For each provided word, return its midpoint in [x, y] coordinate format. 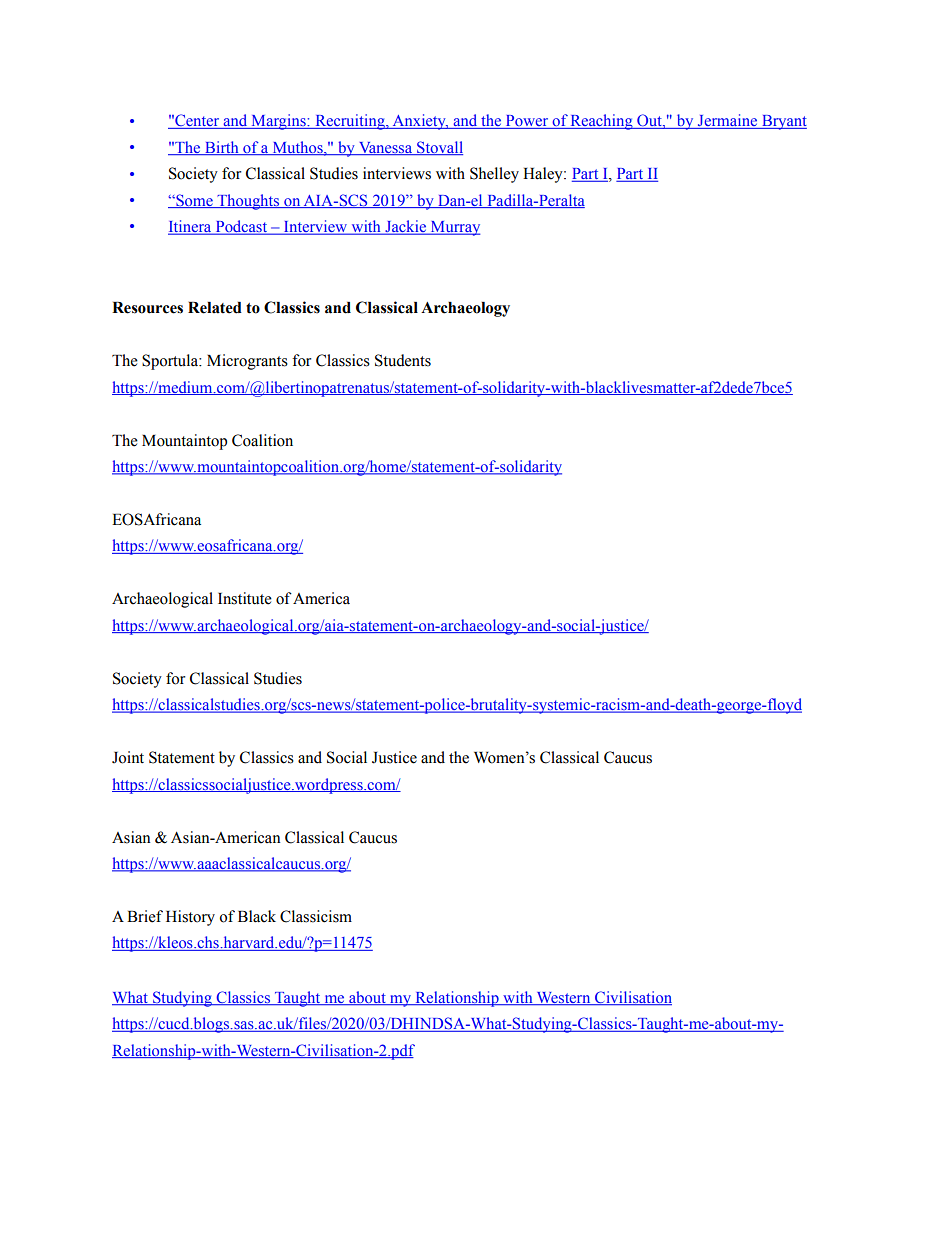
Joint [128, 757]
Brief [145, 916]
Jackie [405, 227]
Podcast [241, 227]
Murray [454, 228]
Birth [222, 148]
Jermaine [728, 121]
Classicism [316, 916]
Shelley [494, 175]
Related [215, 308]
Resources [147, 308]
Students [403, 360]
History [190, 918]
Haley [544, 175]
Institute [245, 598]
